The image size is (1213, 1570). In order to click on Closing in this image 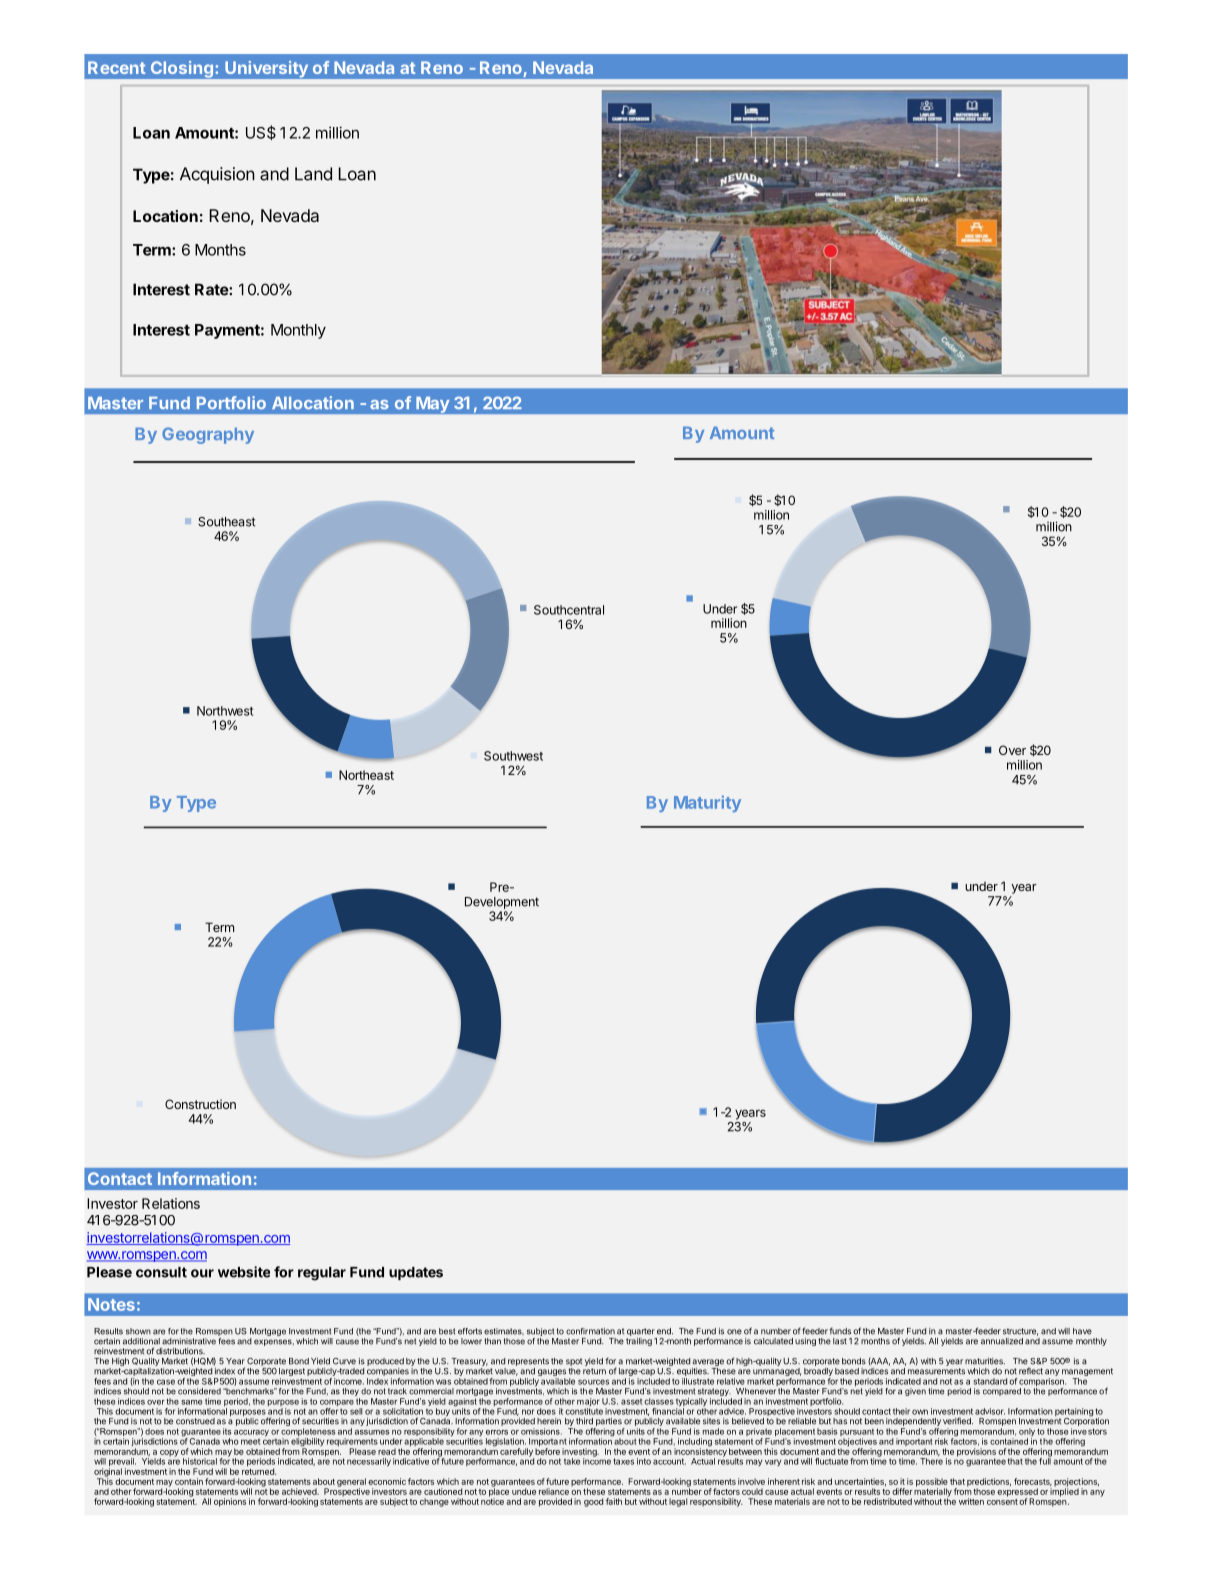, I will do `click(182, 69)`.
